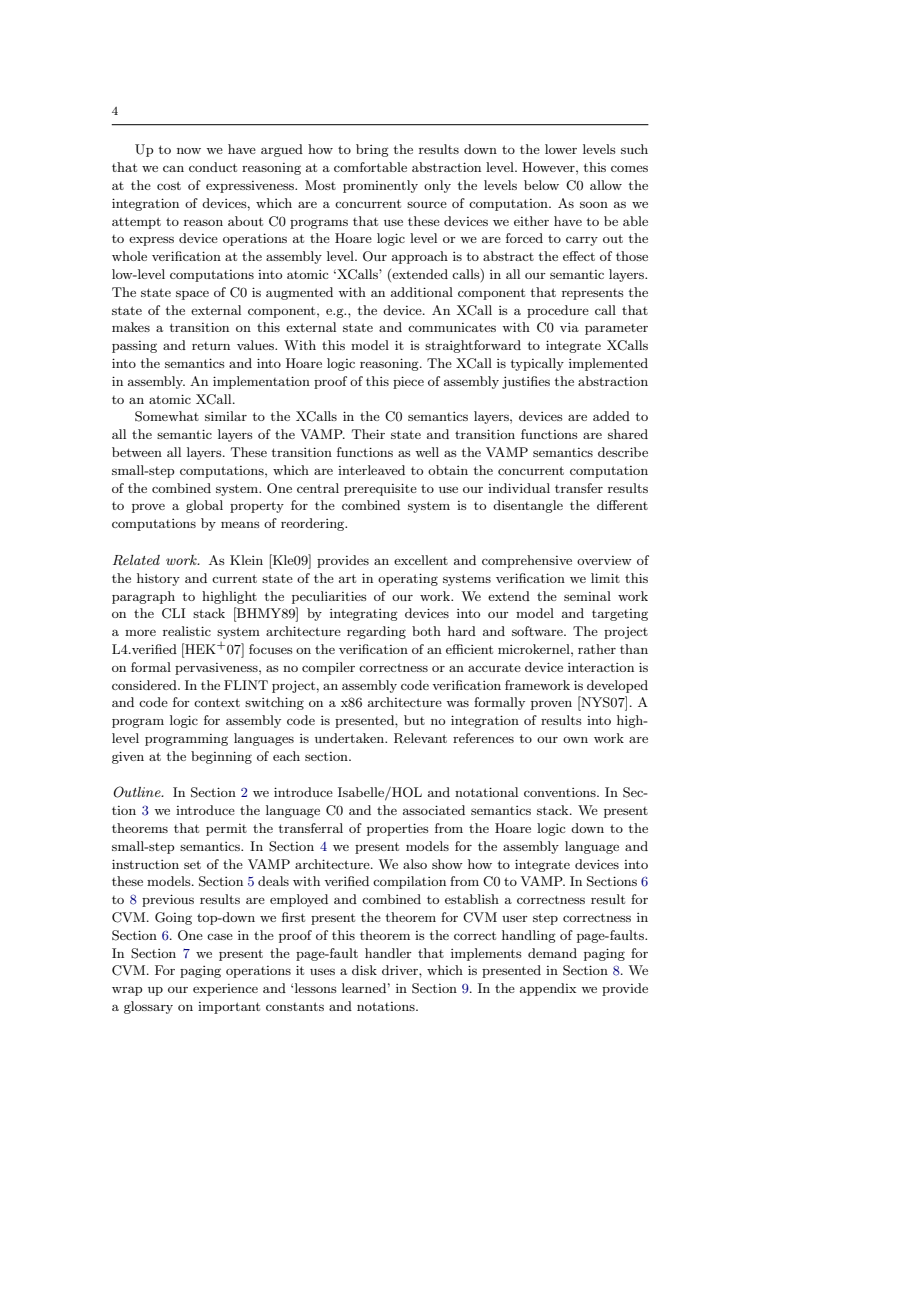 The image size is (924, 1308). I want to click on lower, so click(561, 149).
